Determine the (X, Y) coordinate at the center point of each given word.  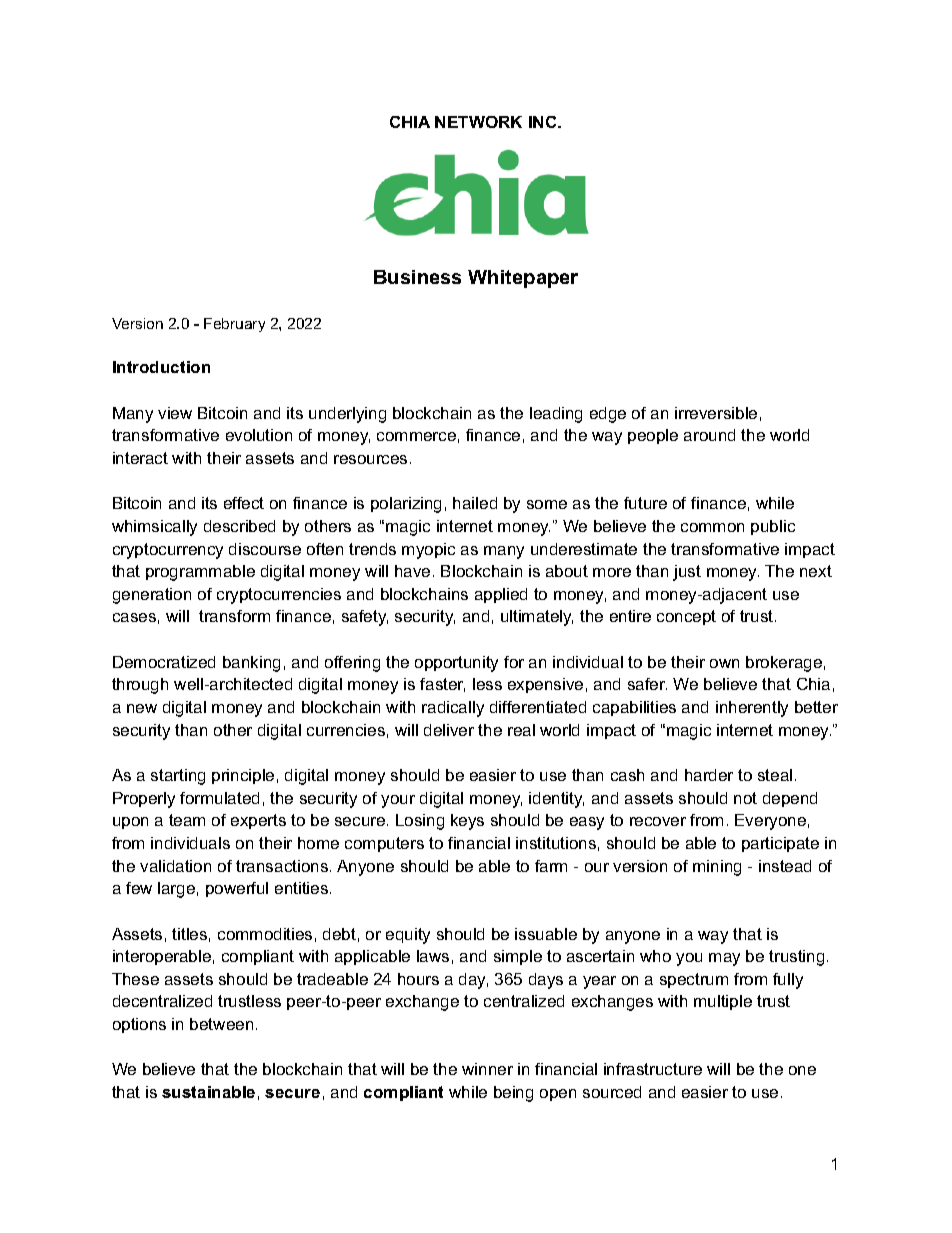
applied (501, 595)
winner (487, 1069)
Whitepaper (523, 279)
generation (152, 596)
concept (686, 617)
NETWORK (478, 122)
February (234, 325)
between (221, 1024)
